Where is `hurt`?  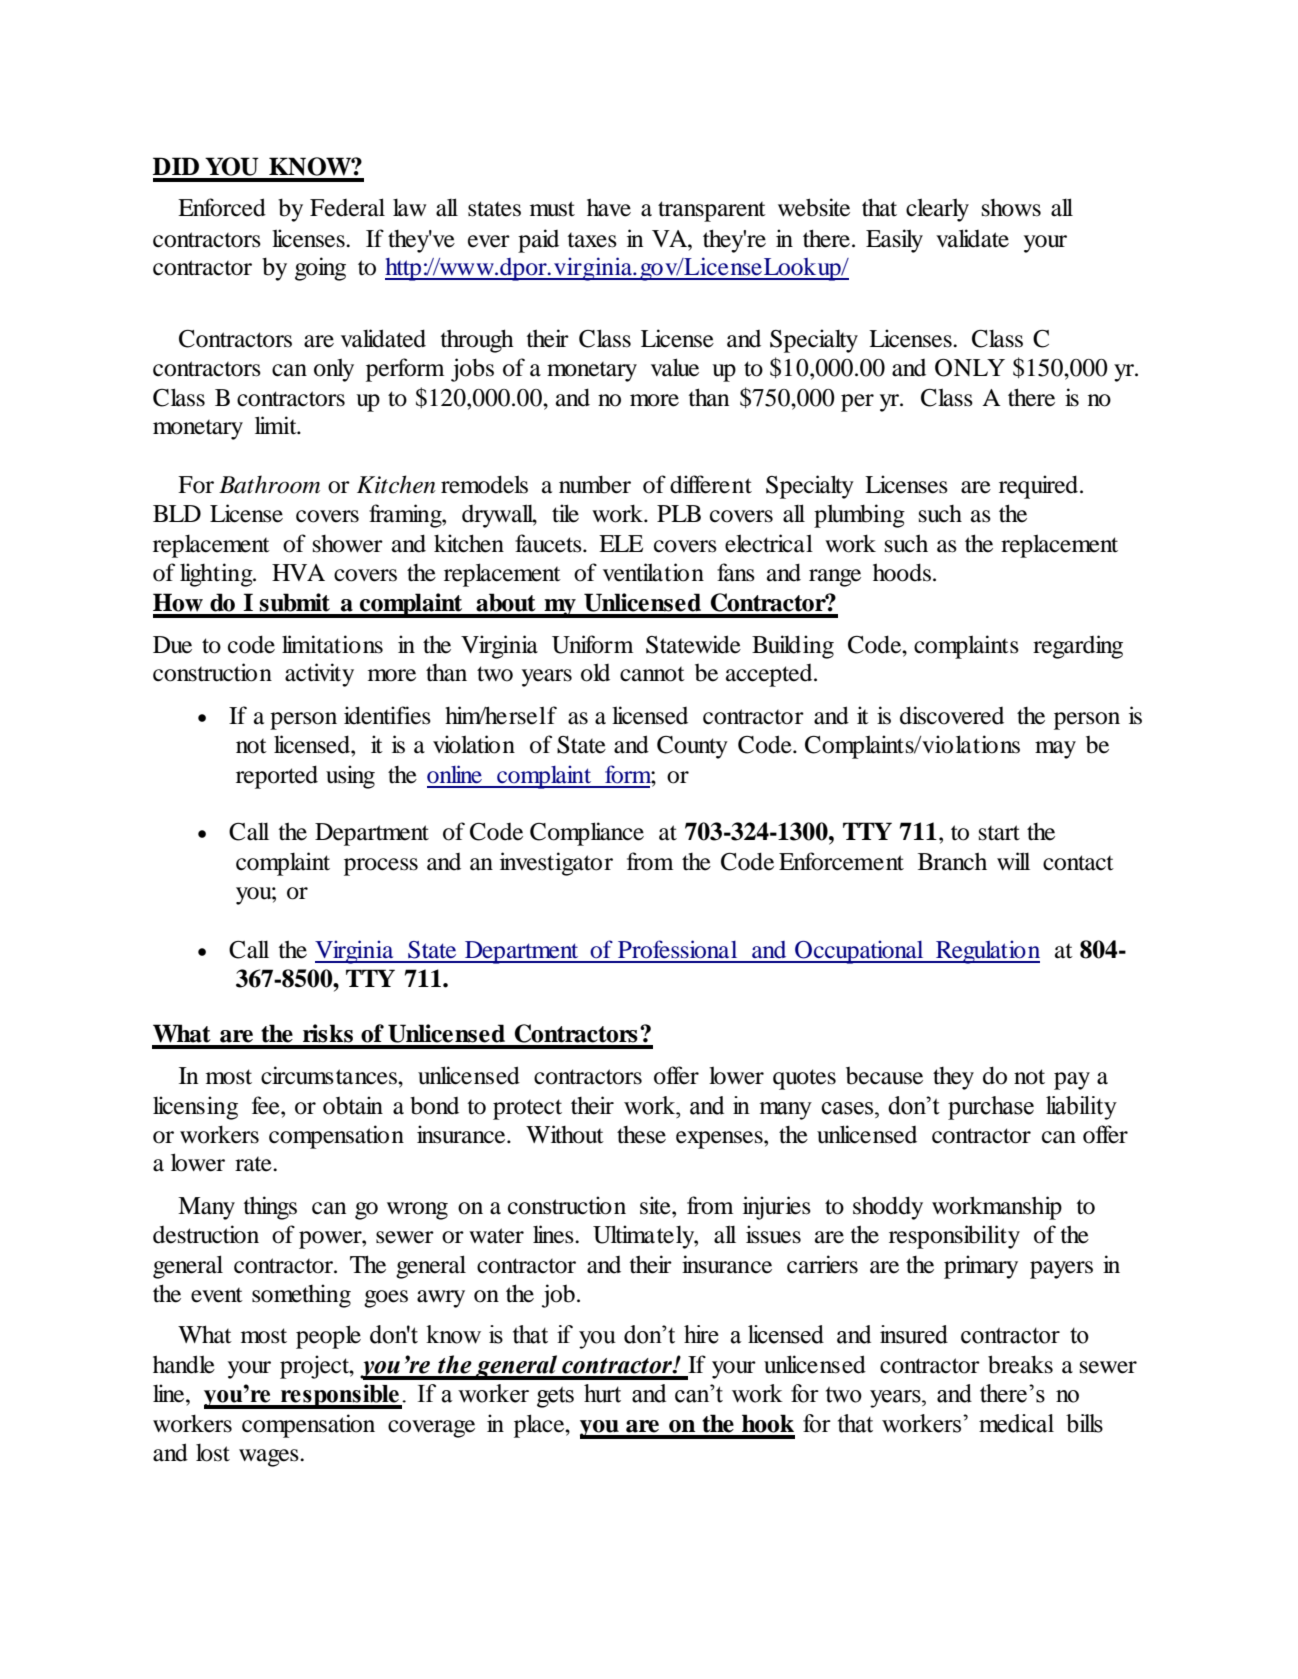 hurt is located at coordinates (602, 1393).
